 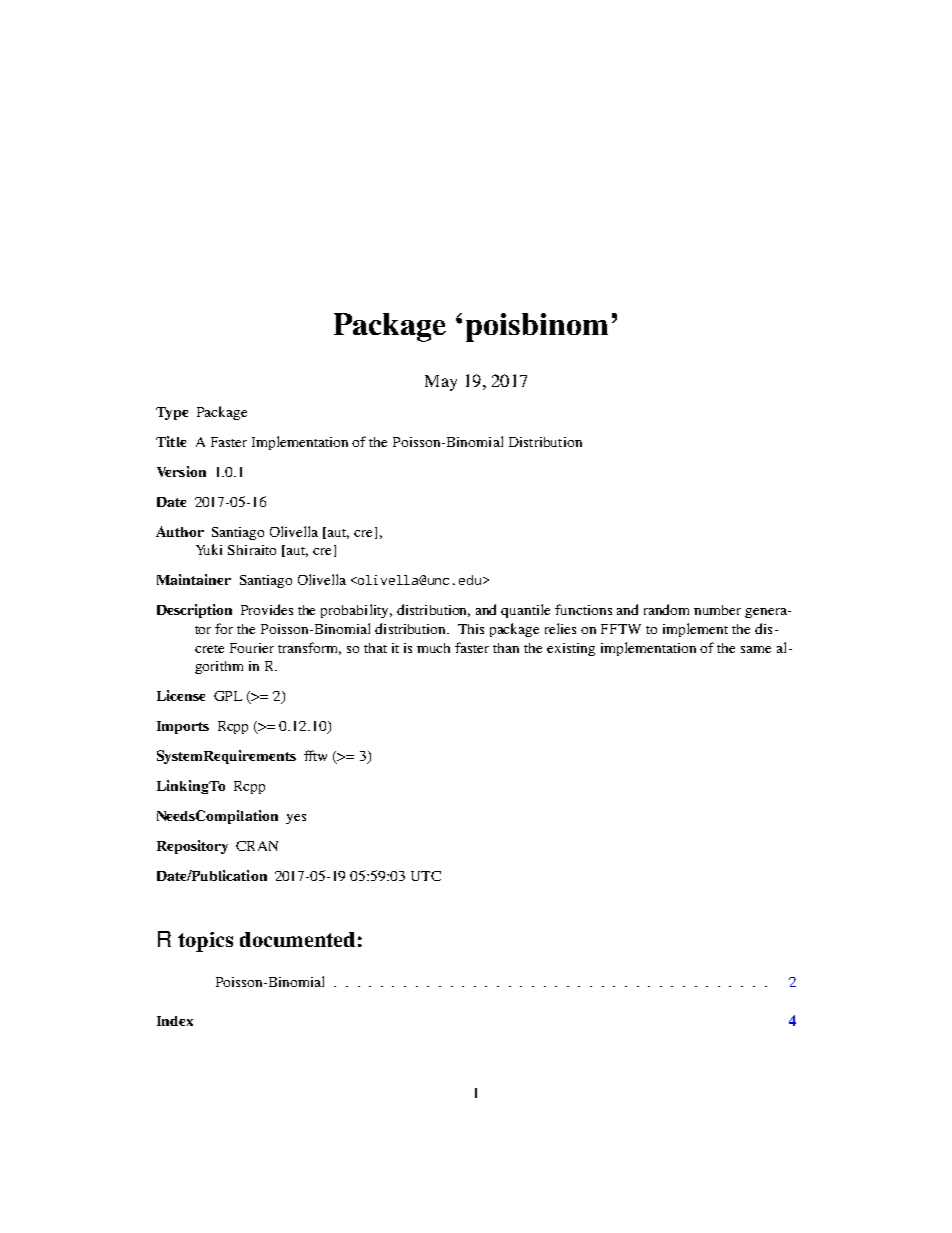 What do you see at coordinates (175, 1021) in the screenshot?
I see `Index` at bounding box center [175, 1021].
